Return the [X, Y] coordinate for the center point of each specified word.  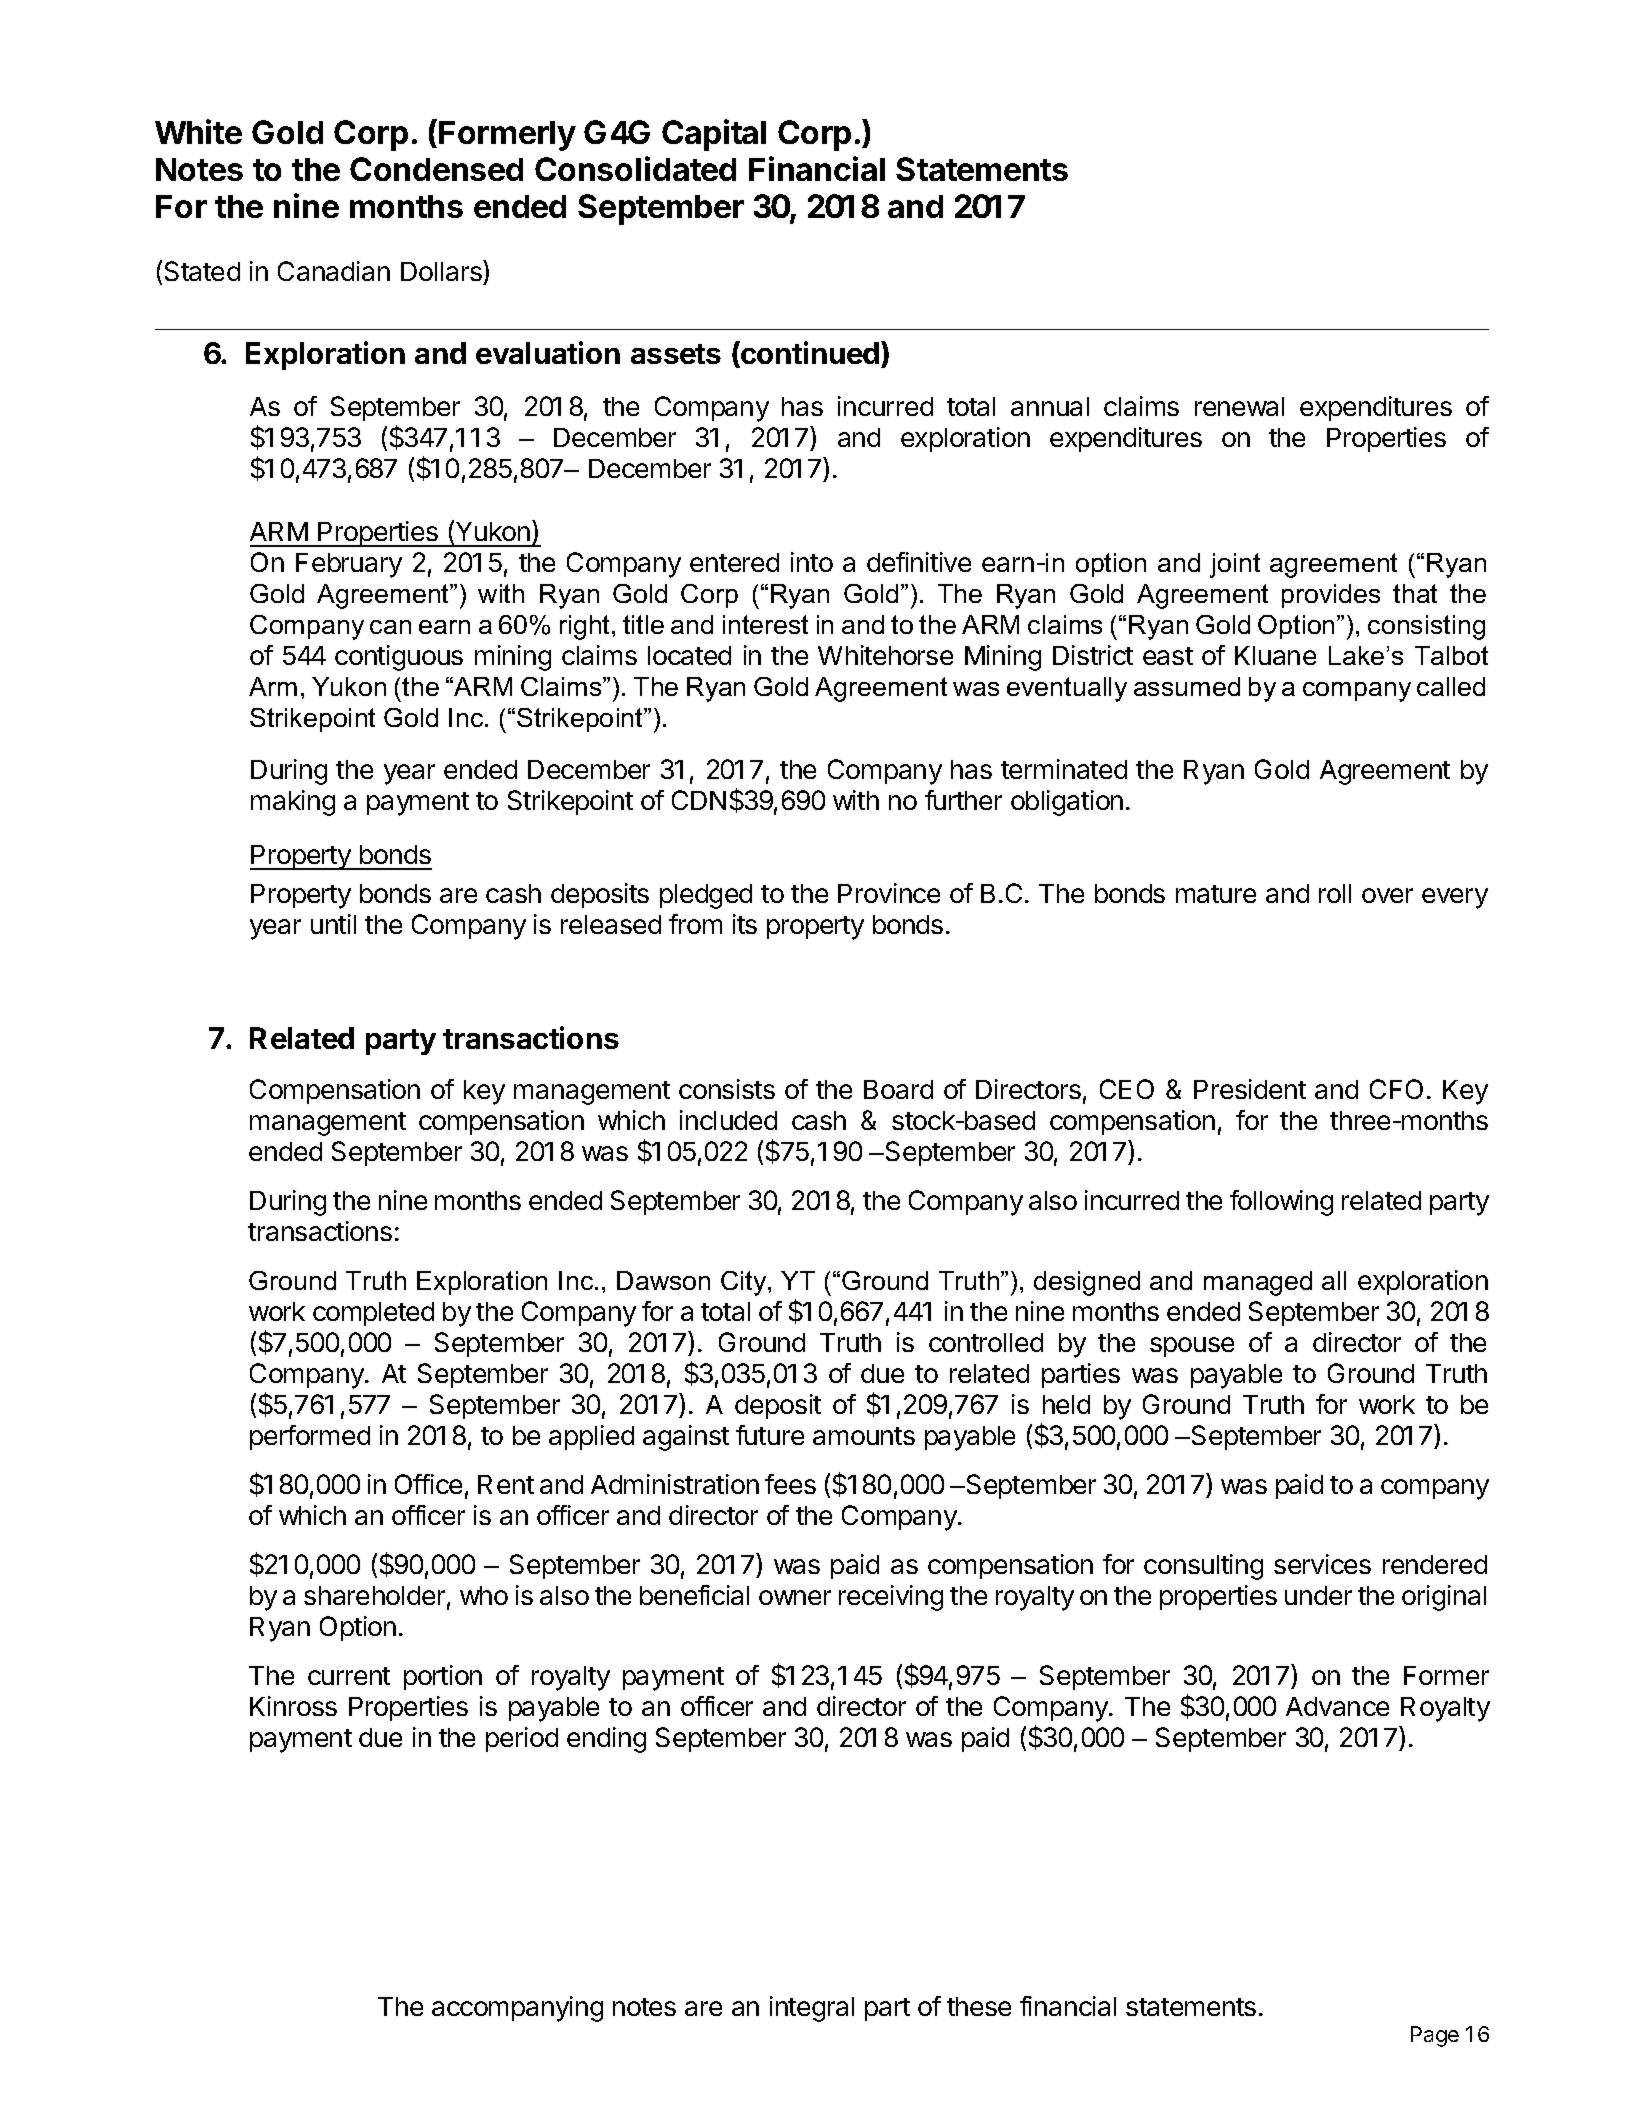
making [293, 803]
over [1387, 895]
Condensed [436, 169]
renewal [1239, 406]
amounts [864, 1436]
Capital [714, 135]
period [522, 1739]
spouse [1192, 1347]
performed [310, 1437]
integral [812, 2009]
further [963, 800]
